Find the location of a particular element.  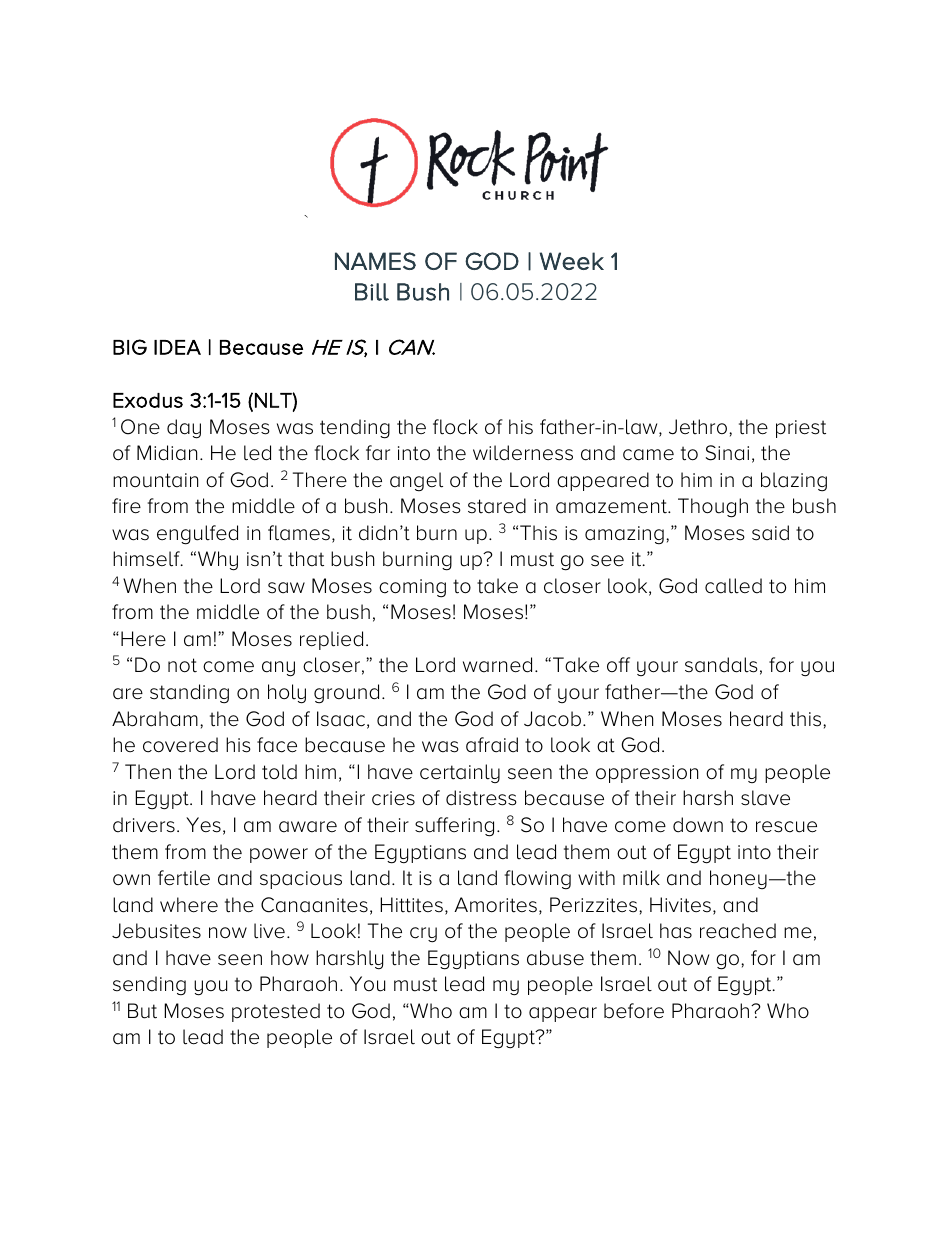

covered is located at coordinates (180, 745).
